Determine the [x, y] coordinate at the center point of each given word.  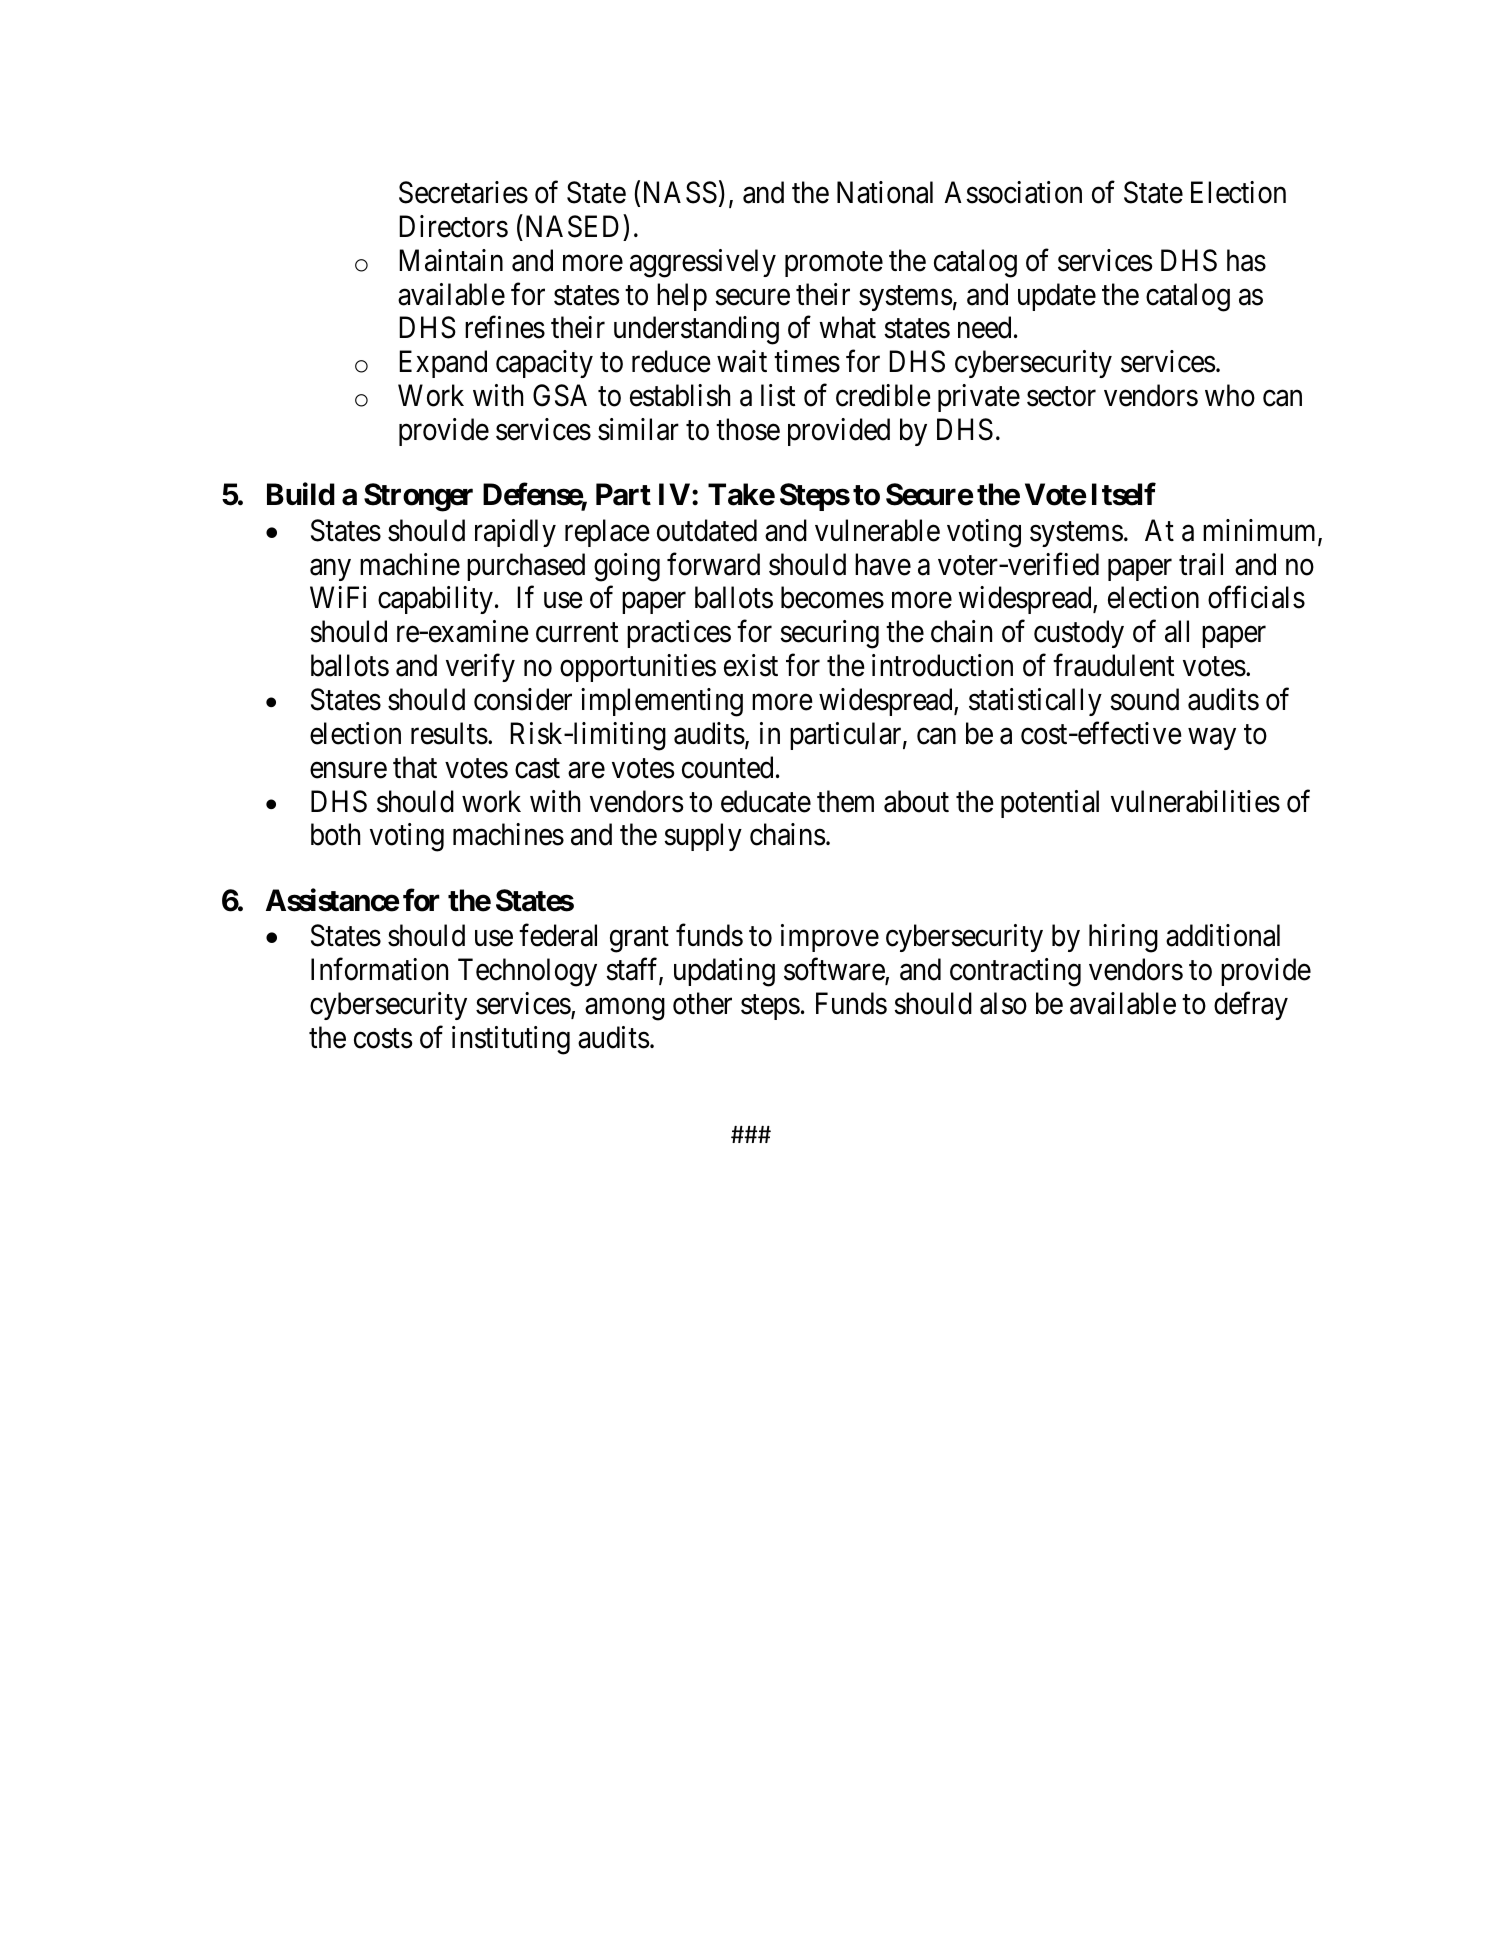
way [1212, 739]
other [702, 1003]
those [748, 429]
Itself [1124, 494]
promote [834, 264]
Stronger [418, 497]
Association [1013, 192]
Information [379, 969]
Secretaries [463, 192]
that [415, 767]
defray [1251, 1006]
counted [727, 767]
